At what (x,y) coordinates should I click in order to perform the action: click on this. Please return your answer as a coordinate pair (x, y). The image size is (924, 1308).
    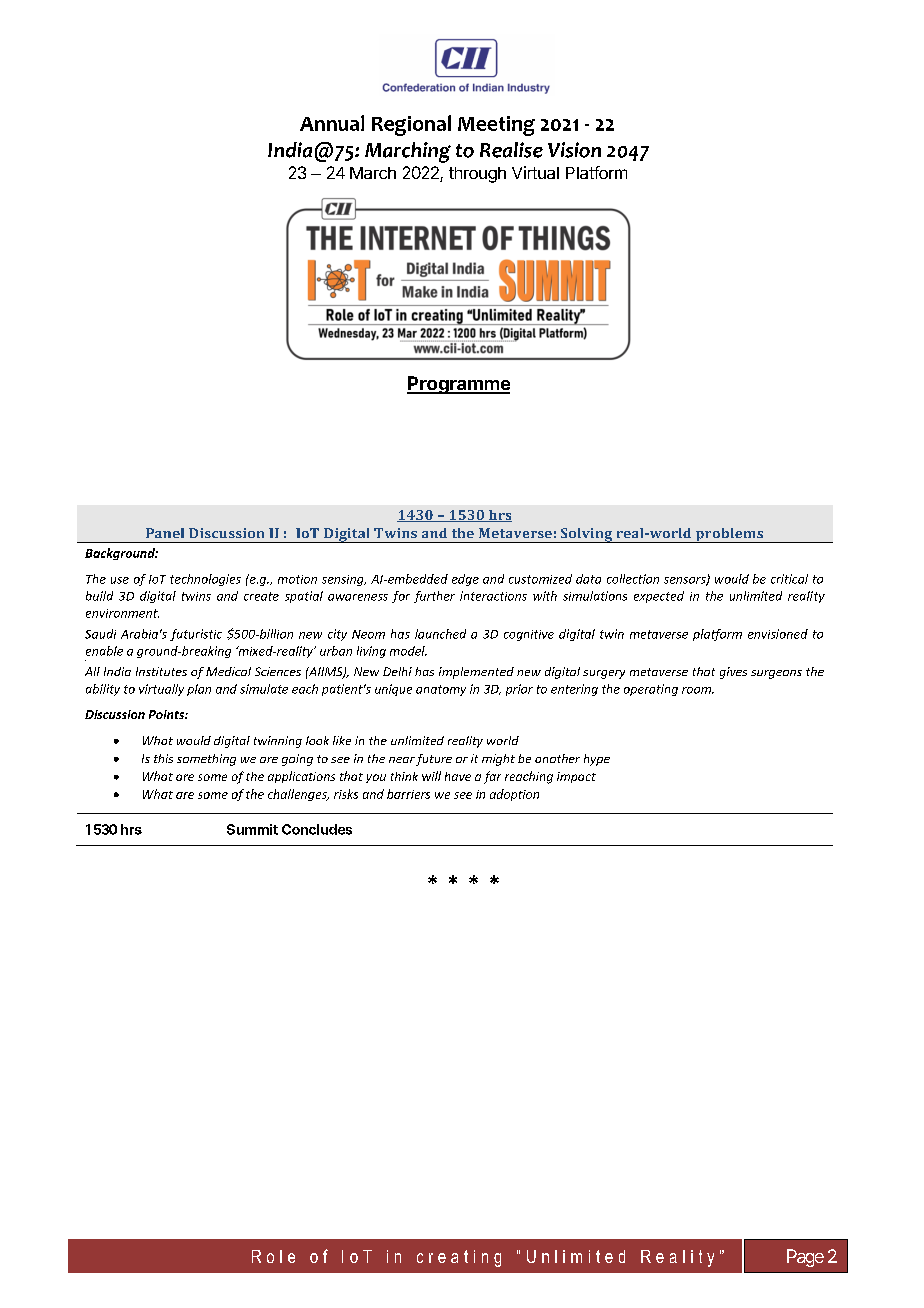
    Looking at the image, I should click on (163, 758).
